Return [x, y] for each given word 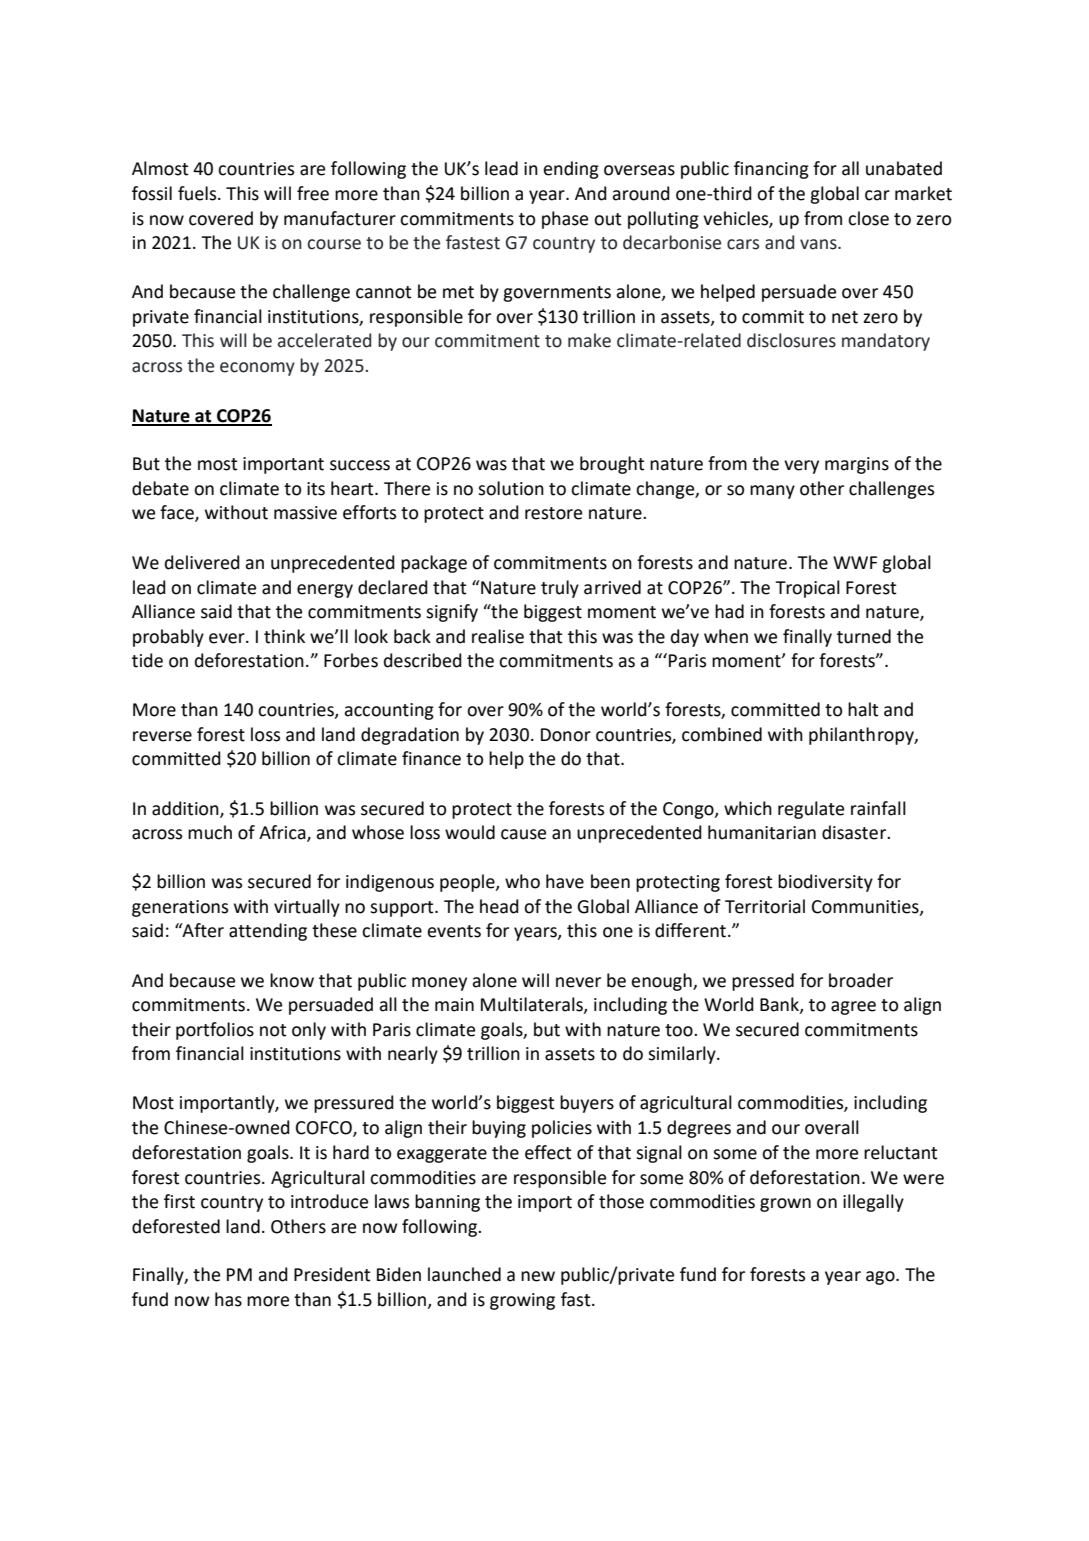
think [284, 636]
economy [257, 369]
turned [864, 636]
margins [857, 465]
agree [853, 1008]
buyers [587, 1104]
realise [498, 636]
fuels [198, 193]
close [868, 218]
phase [565, 220]
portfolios [215, 1031]
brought [612, 465]
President [332, 1274]
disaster [855, 832]
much [210, 832]
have [565, 881]
